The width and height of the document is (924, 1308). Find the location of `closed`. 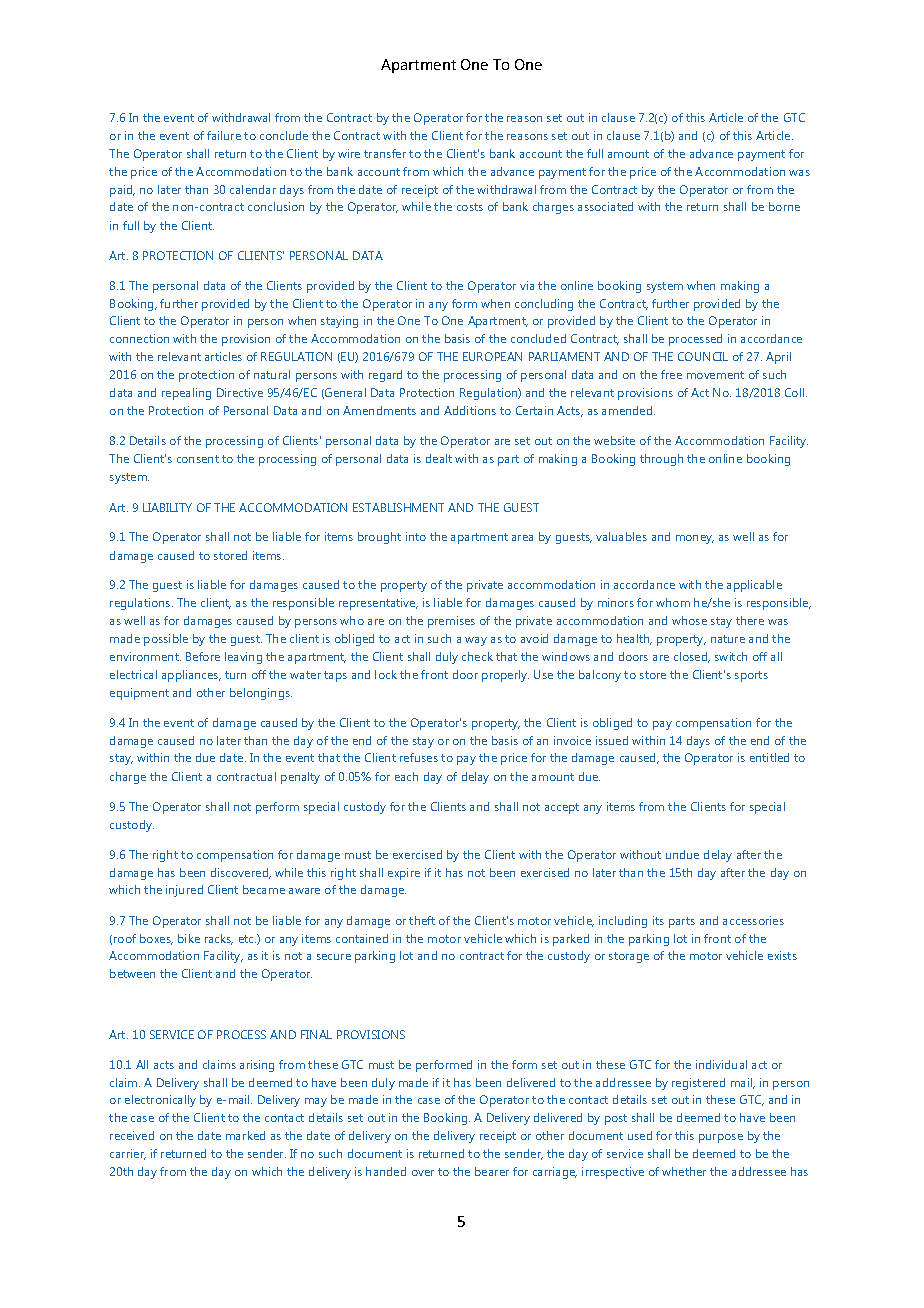

closed is located at coordinates (692, 657).
